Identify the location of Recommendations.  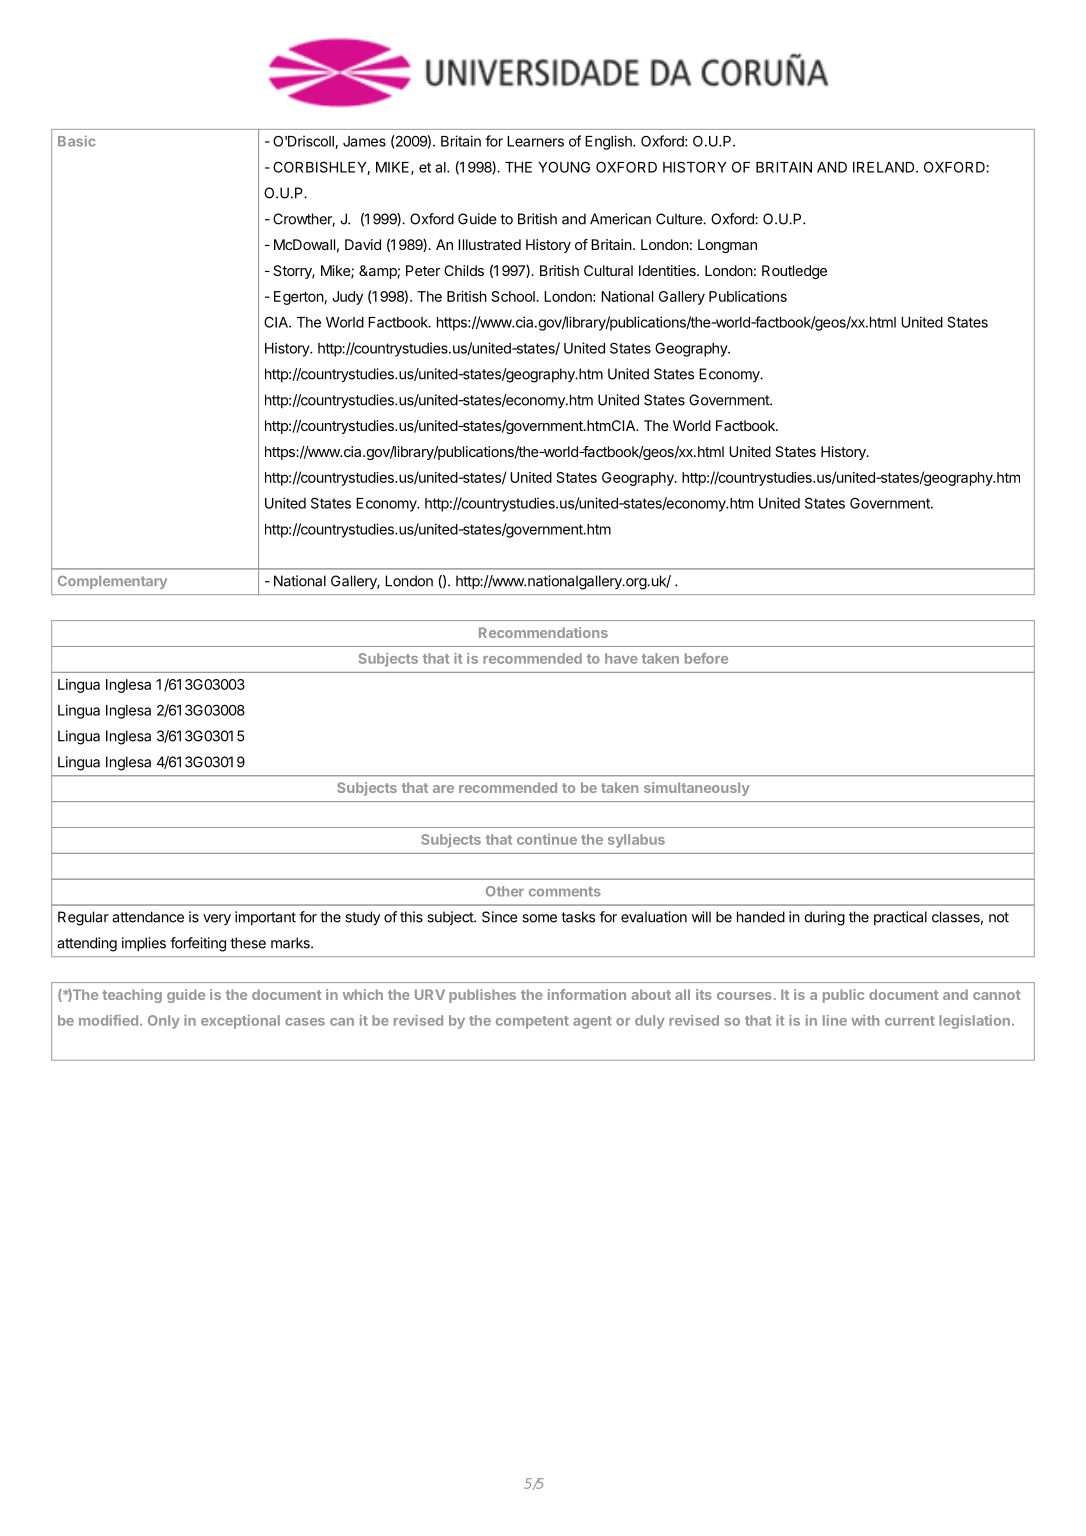
(543, 632).
